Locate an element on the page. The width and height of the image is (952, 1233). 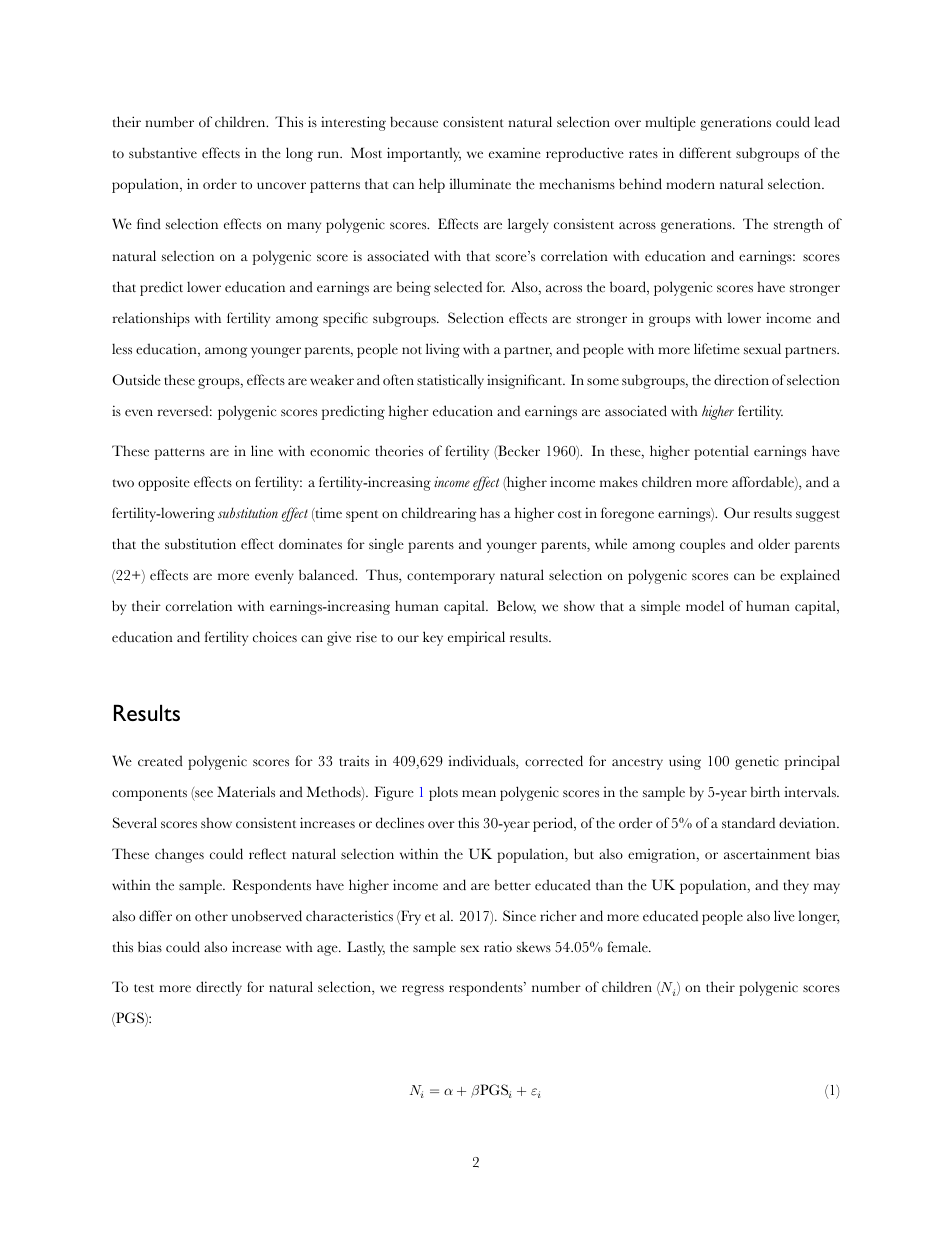
living is located at coordinates (443, 350).
